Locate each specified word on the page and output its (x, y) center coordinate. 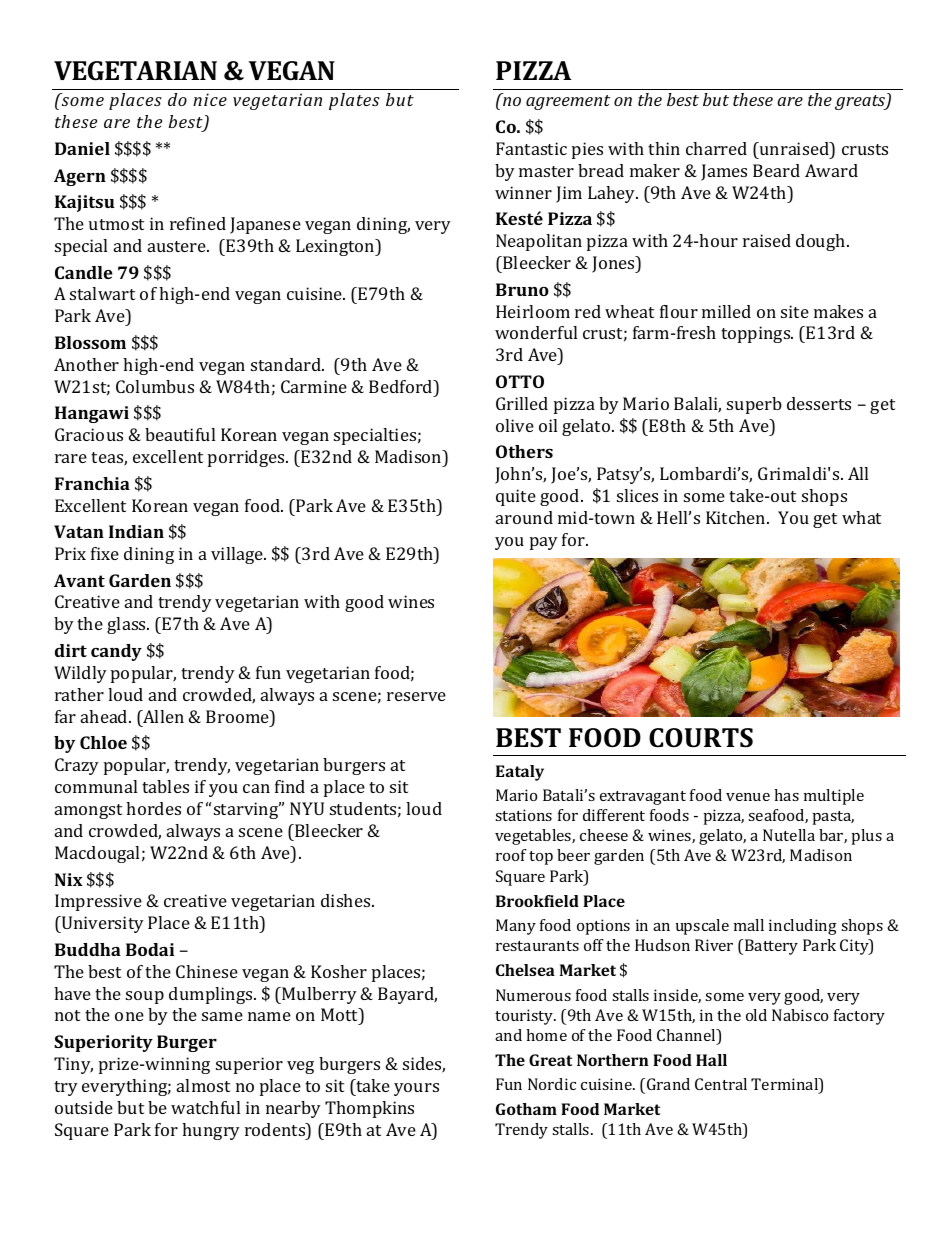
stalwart (102, 293)
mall (749, 925)
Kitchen (737, 517)
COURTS (701, 738)
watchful (205, 1107)
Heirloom (533, 311)
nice (210, 99)
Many (516, 927)
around (524, 517)
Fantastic (531, 148)
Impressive (98, 902)
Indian (136, 531)
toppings (757, 334)
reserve (416, 696)
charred (716, 148)
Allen (162, 716)
